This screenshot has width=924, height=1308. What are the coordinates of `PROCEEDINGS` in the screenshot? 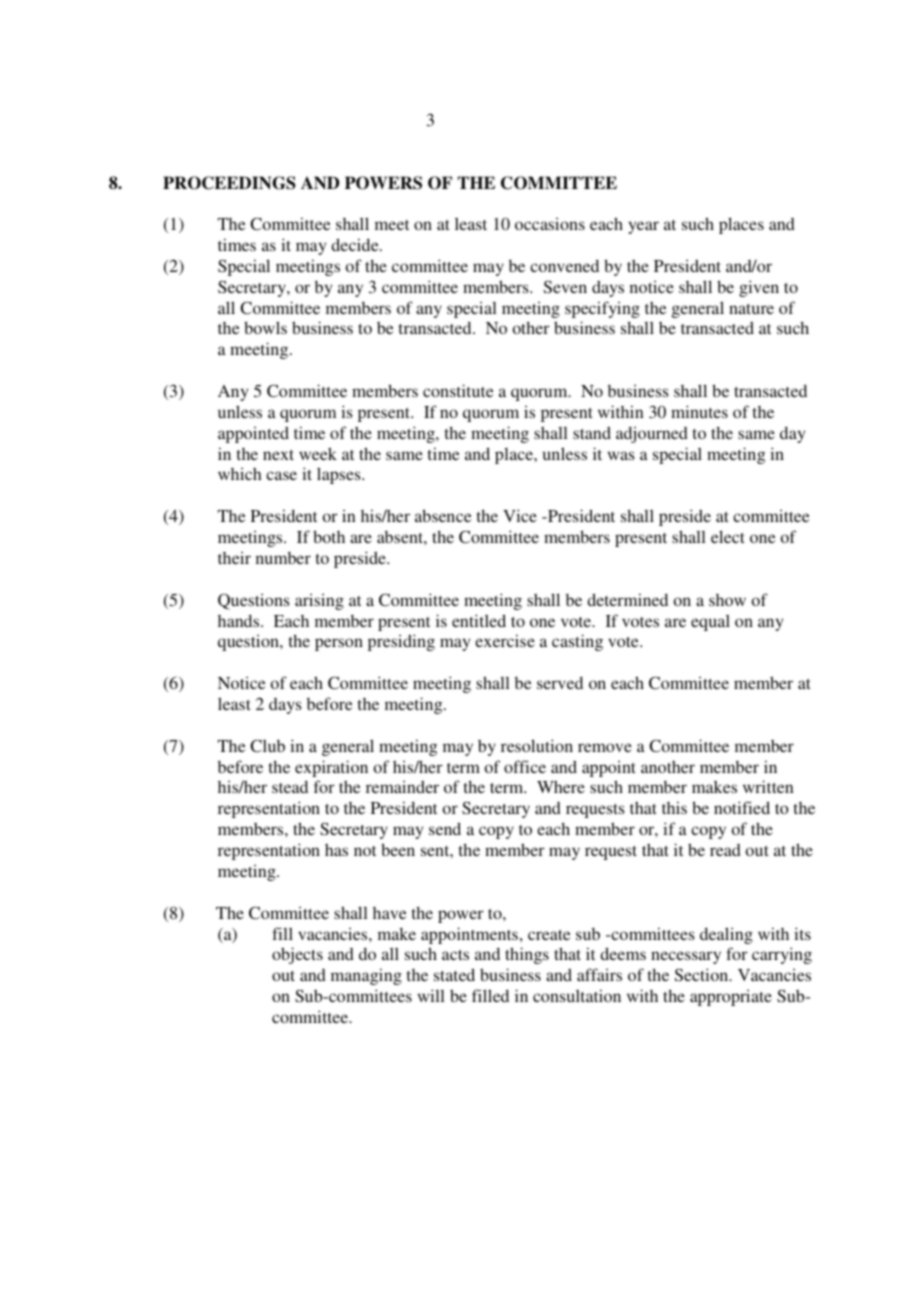 It's located at (229, 183).
